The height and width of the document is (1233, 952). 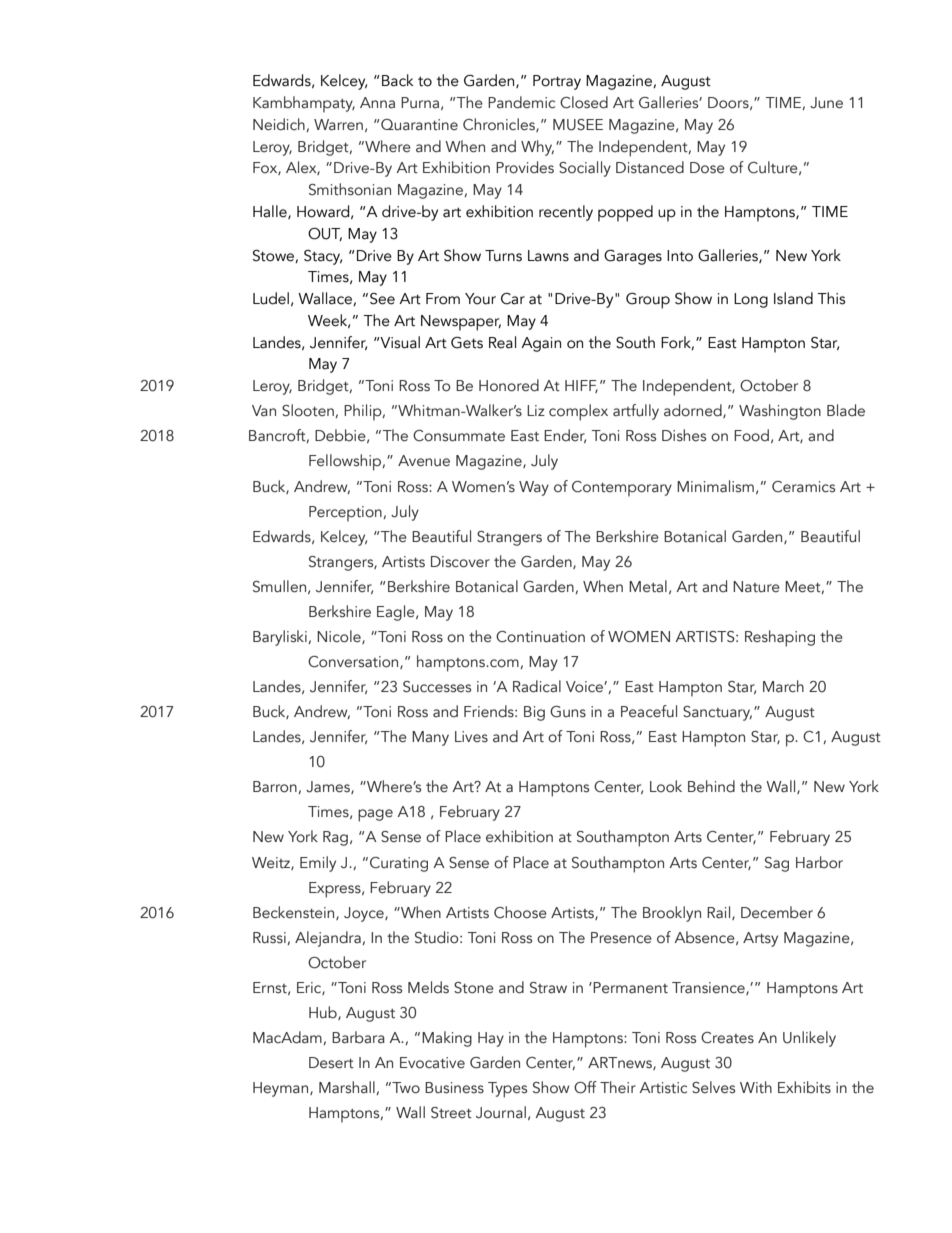 I want to click on Marshall, so click(x=348, y=1088).
